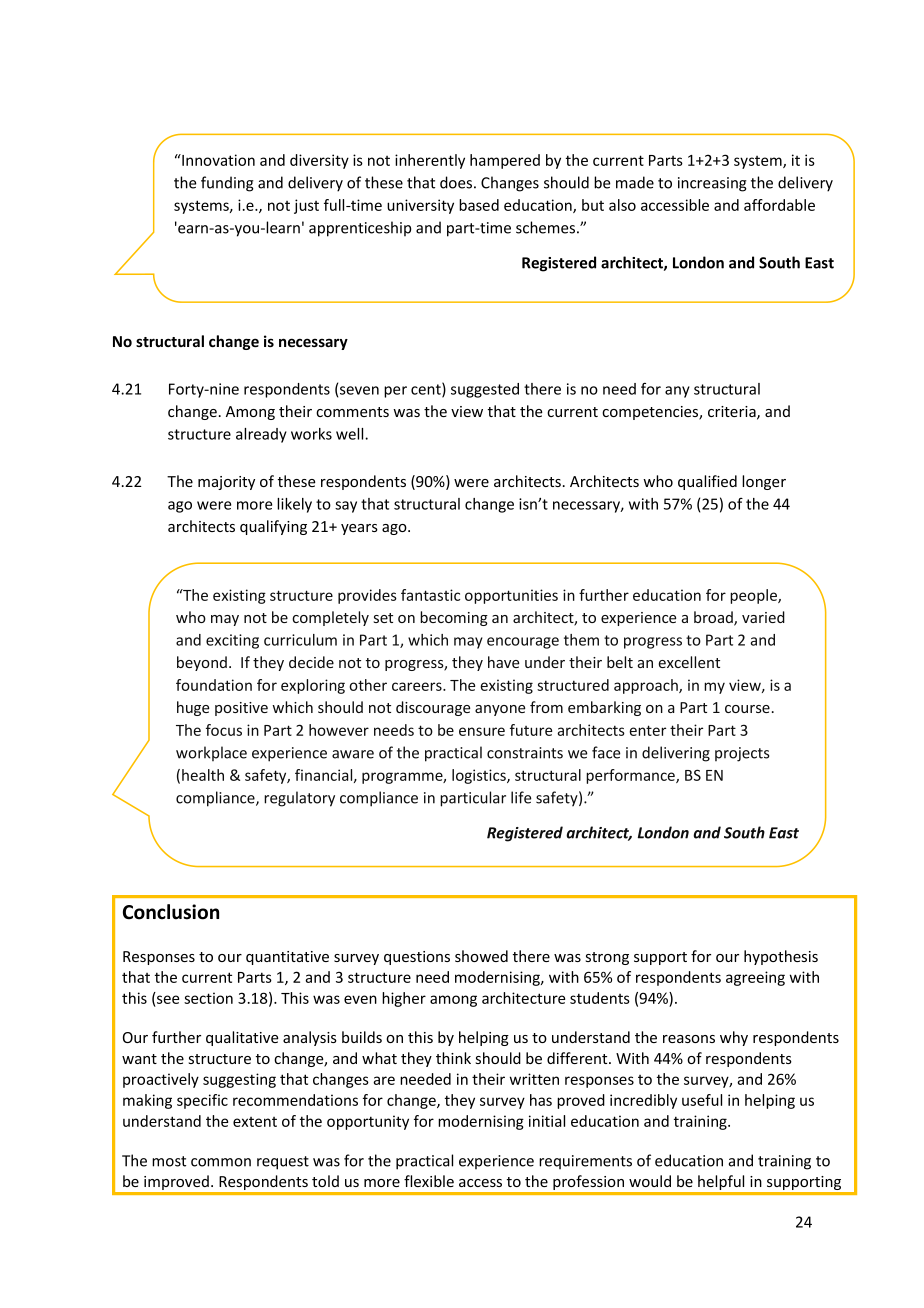  I want to click on increasing, so click(712, 184).
